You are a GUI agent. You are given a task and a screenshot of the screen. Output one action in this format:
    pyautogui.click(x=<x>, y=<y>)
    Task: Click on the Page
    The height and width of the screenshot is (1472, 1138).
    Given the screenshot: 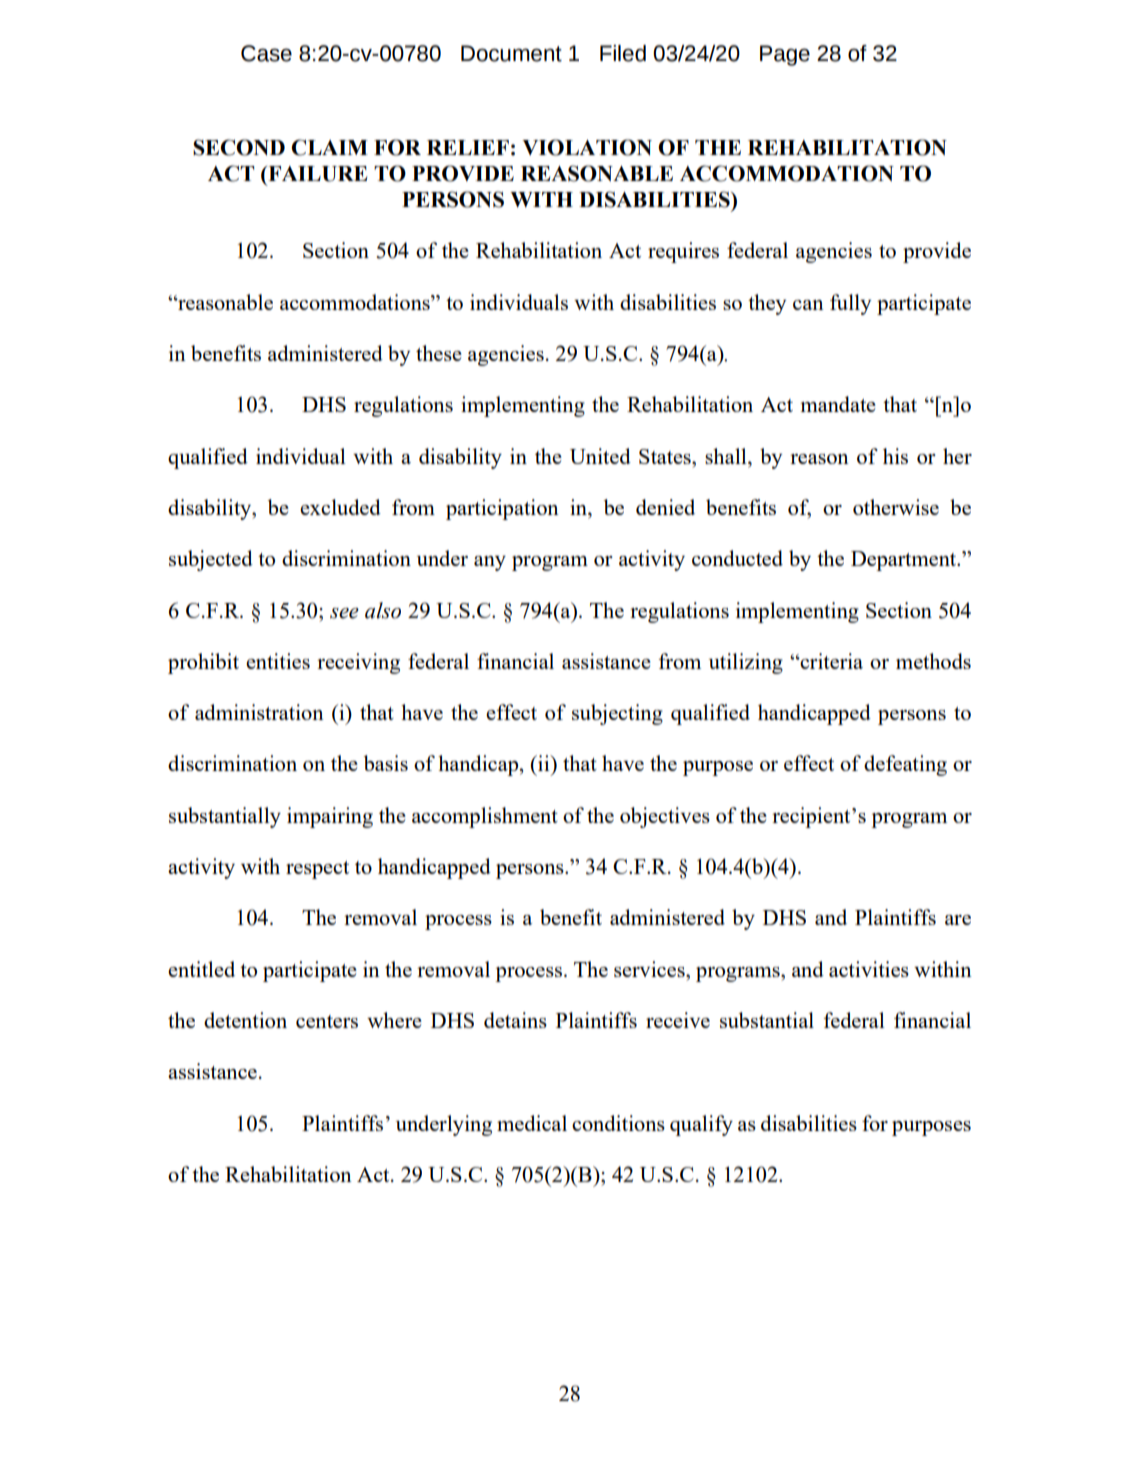 What is the action you would take?
    pyautogui.click(x=785, y=55)
